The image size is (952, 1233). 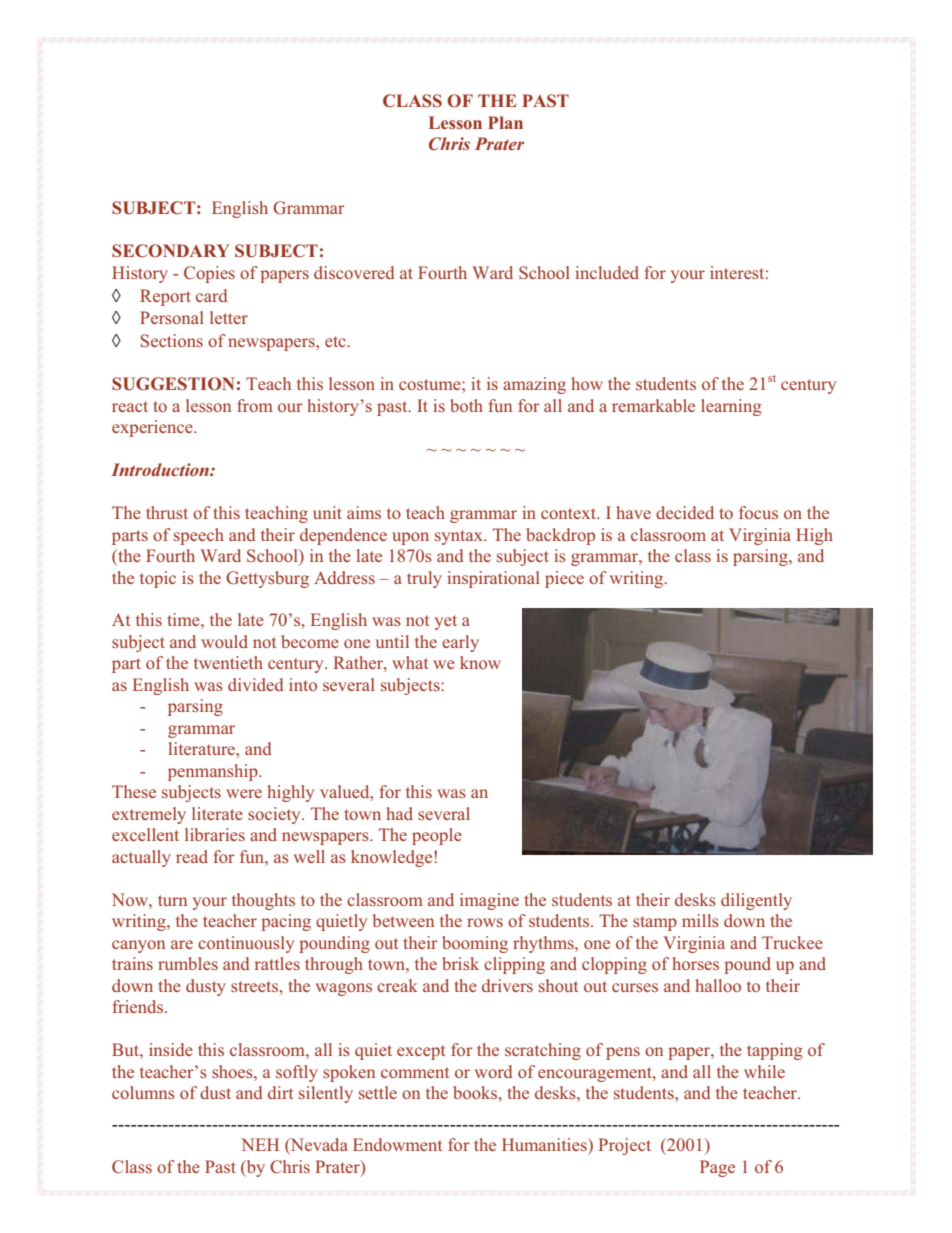 What do you see at coordinates (460, 537) in the page?
I see `syntax` at bounding box center [460, 537].
